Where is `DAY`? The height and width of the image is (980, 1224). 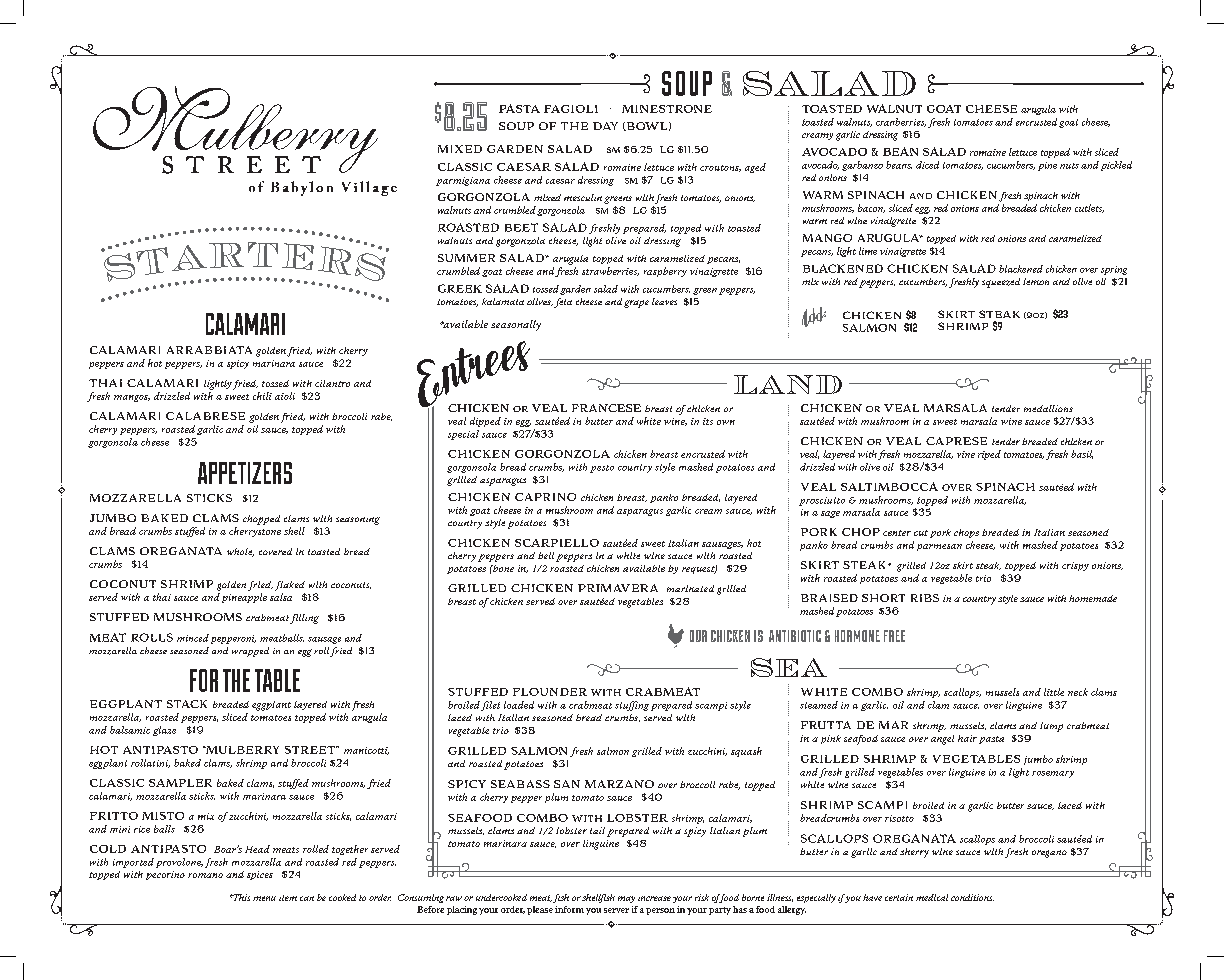
DAY is located at coordinates (605, 126).
